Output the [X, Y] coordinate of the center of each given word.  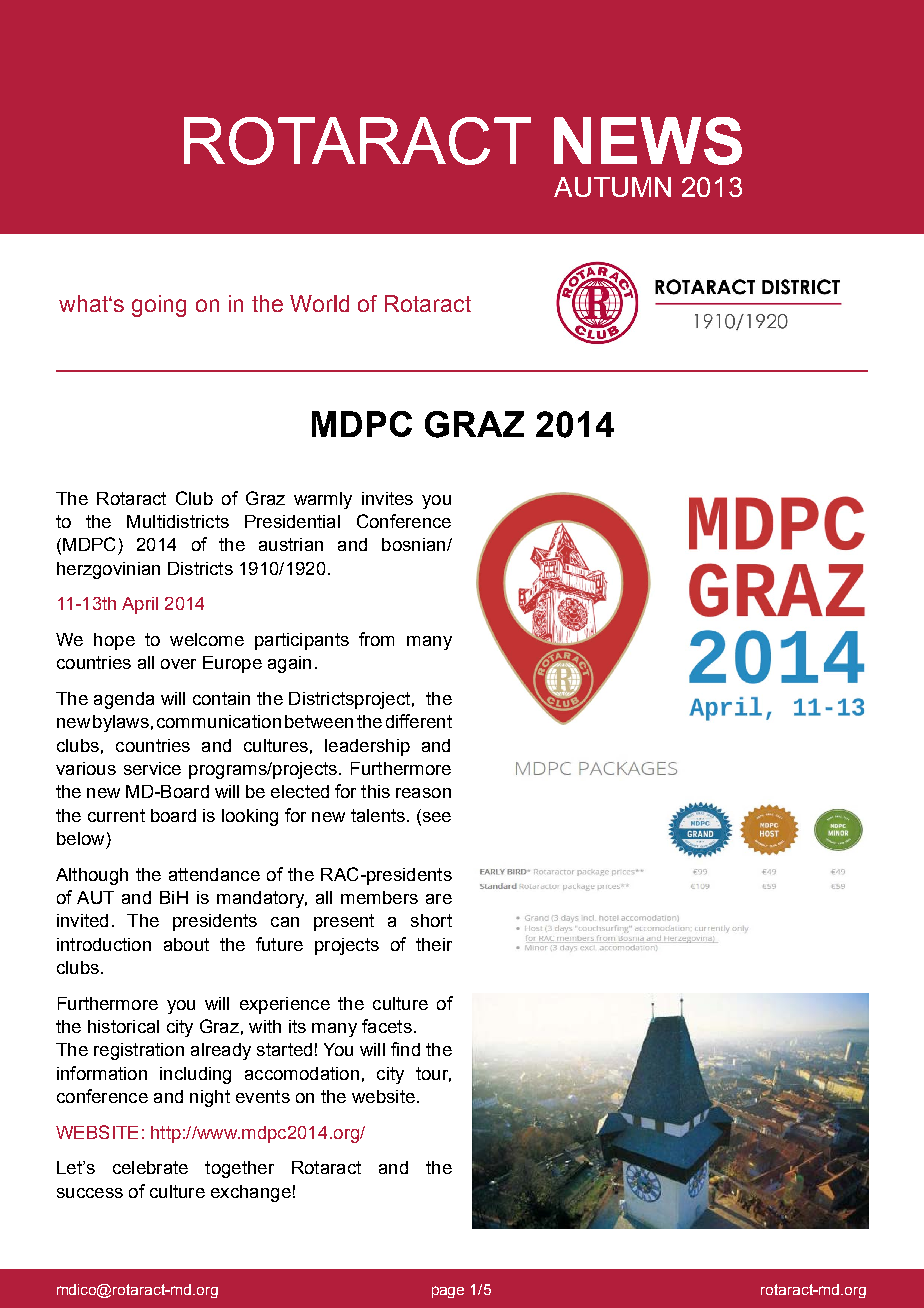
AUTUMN [612, 187]
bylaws [121, 723]
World [319, 303]
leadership [367, 747]
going [159, 306]
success [90, 1193]
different [419, 721]
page [448, 1292]
